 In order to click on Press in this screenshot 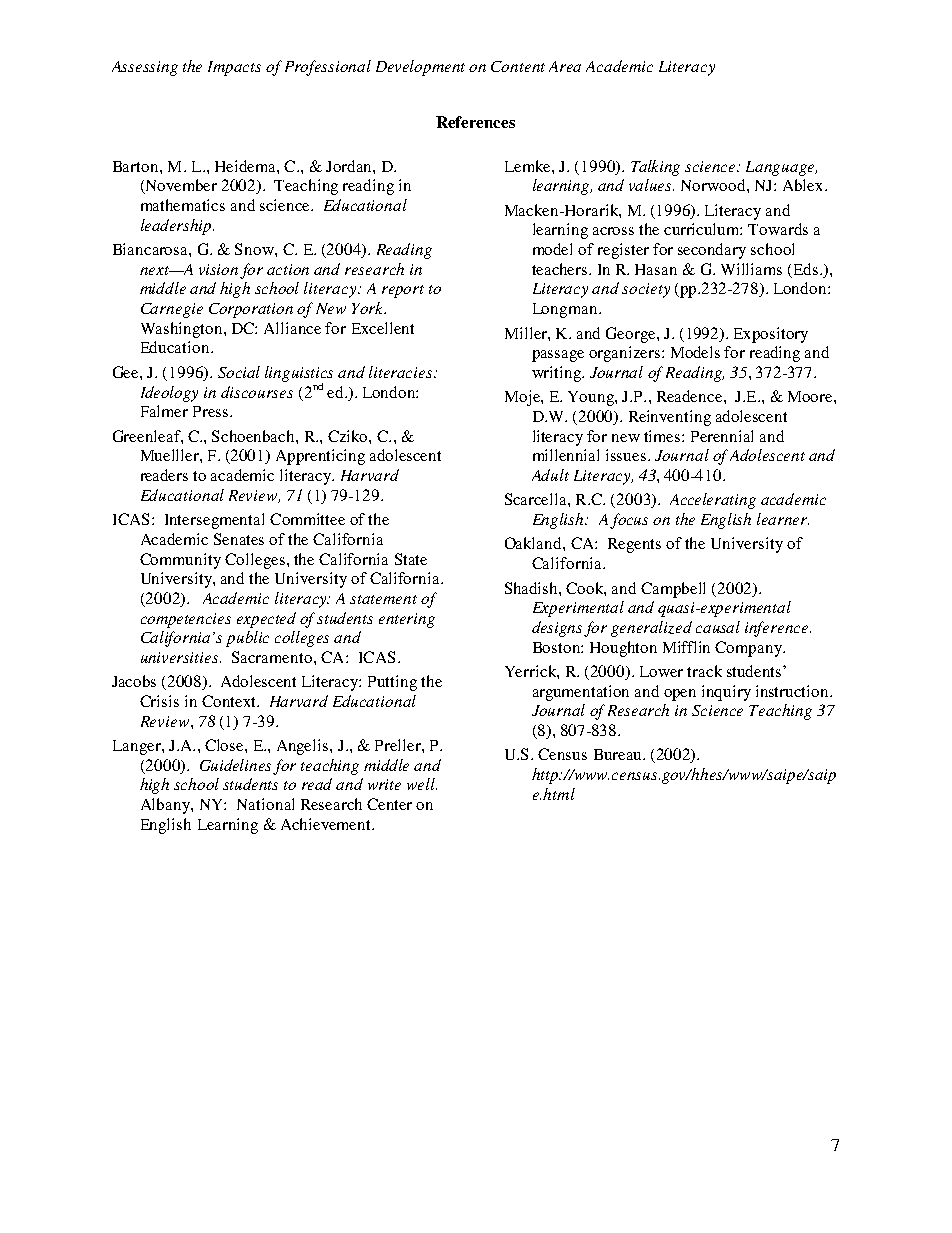, I will do `click(212, 411)`.
